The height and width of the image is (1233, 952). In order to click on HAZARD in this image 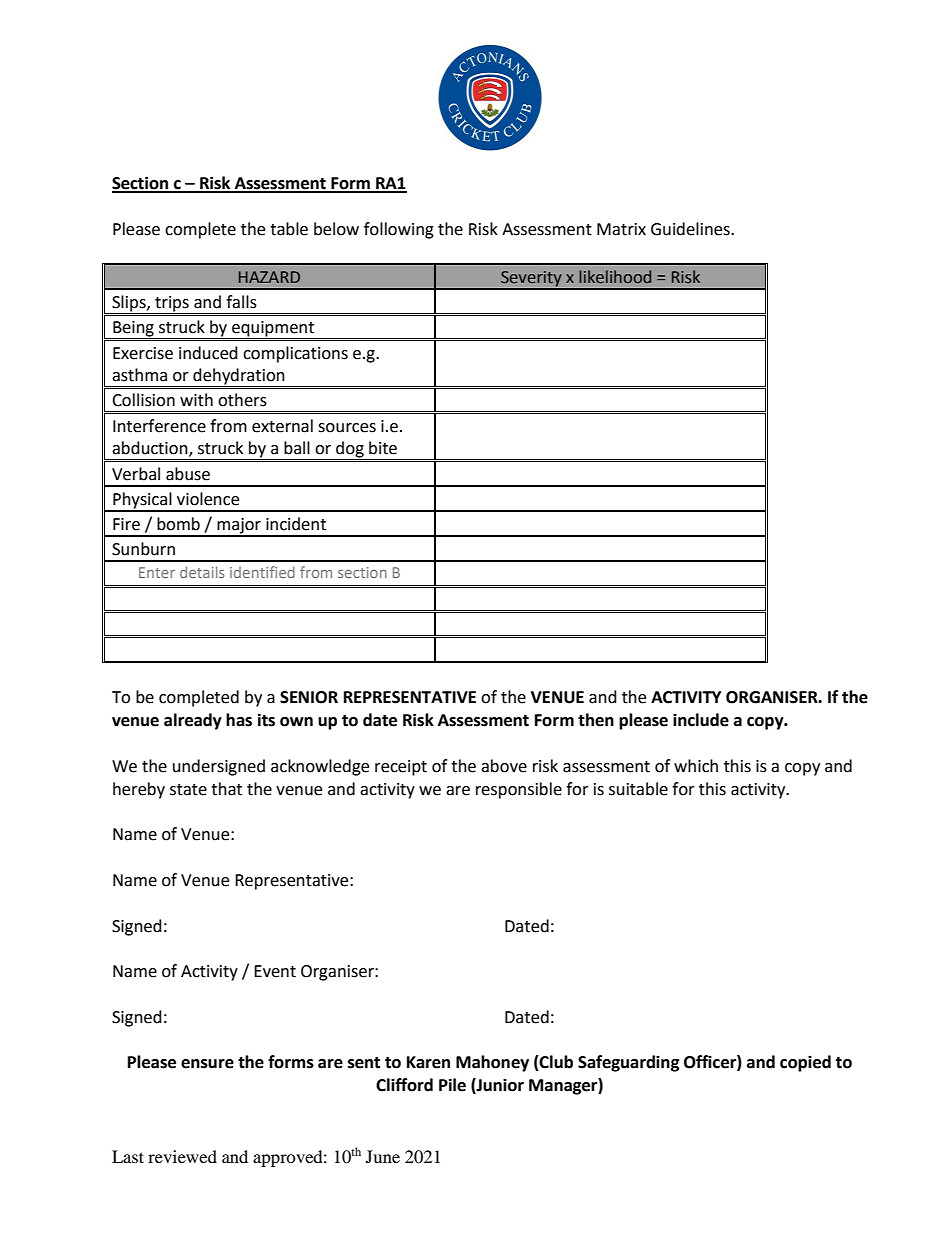, I will do `click(269, 277)`.
